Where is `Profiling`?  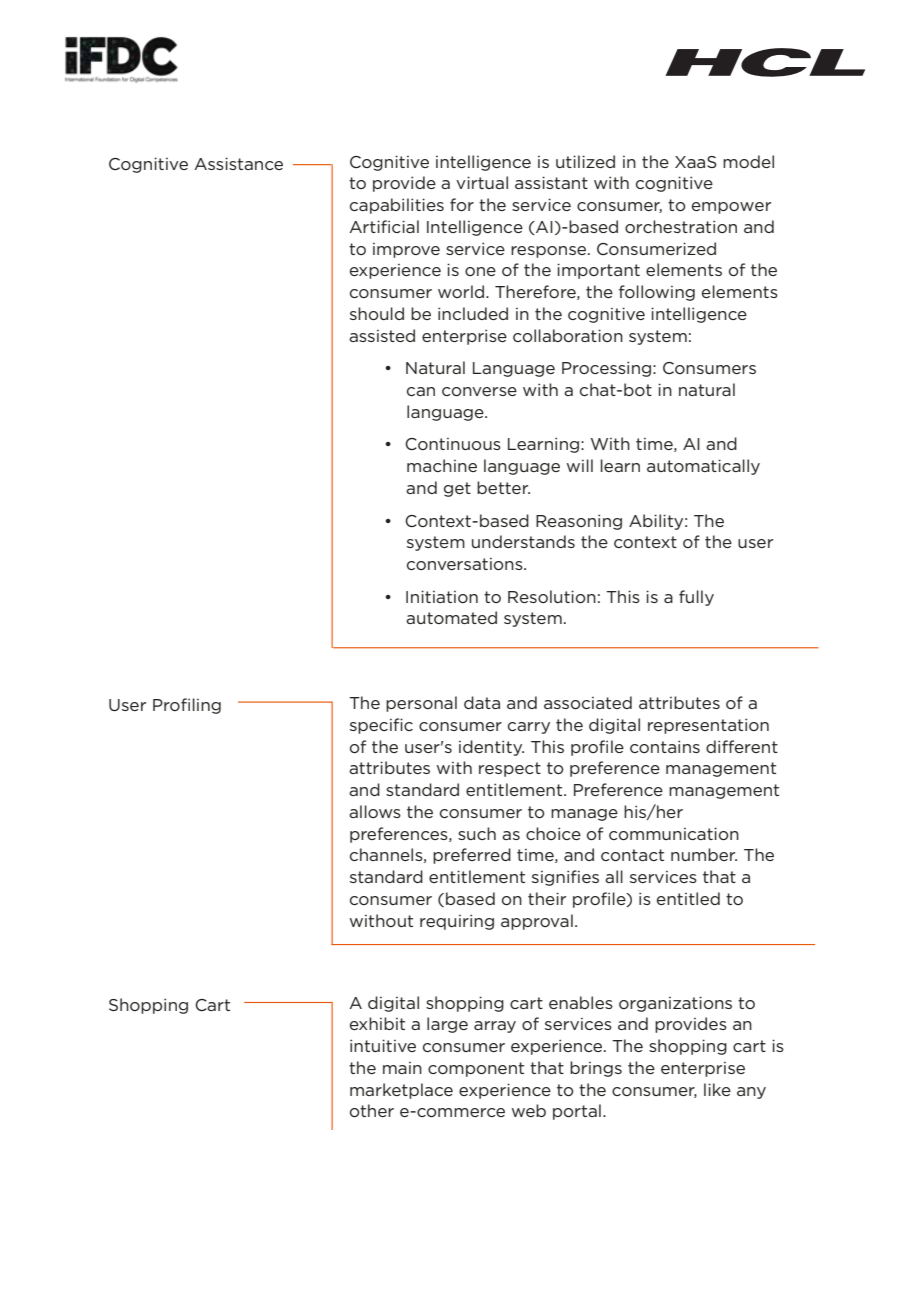 Profiling is located at coordinates (187, 706).
